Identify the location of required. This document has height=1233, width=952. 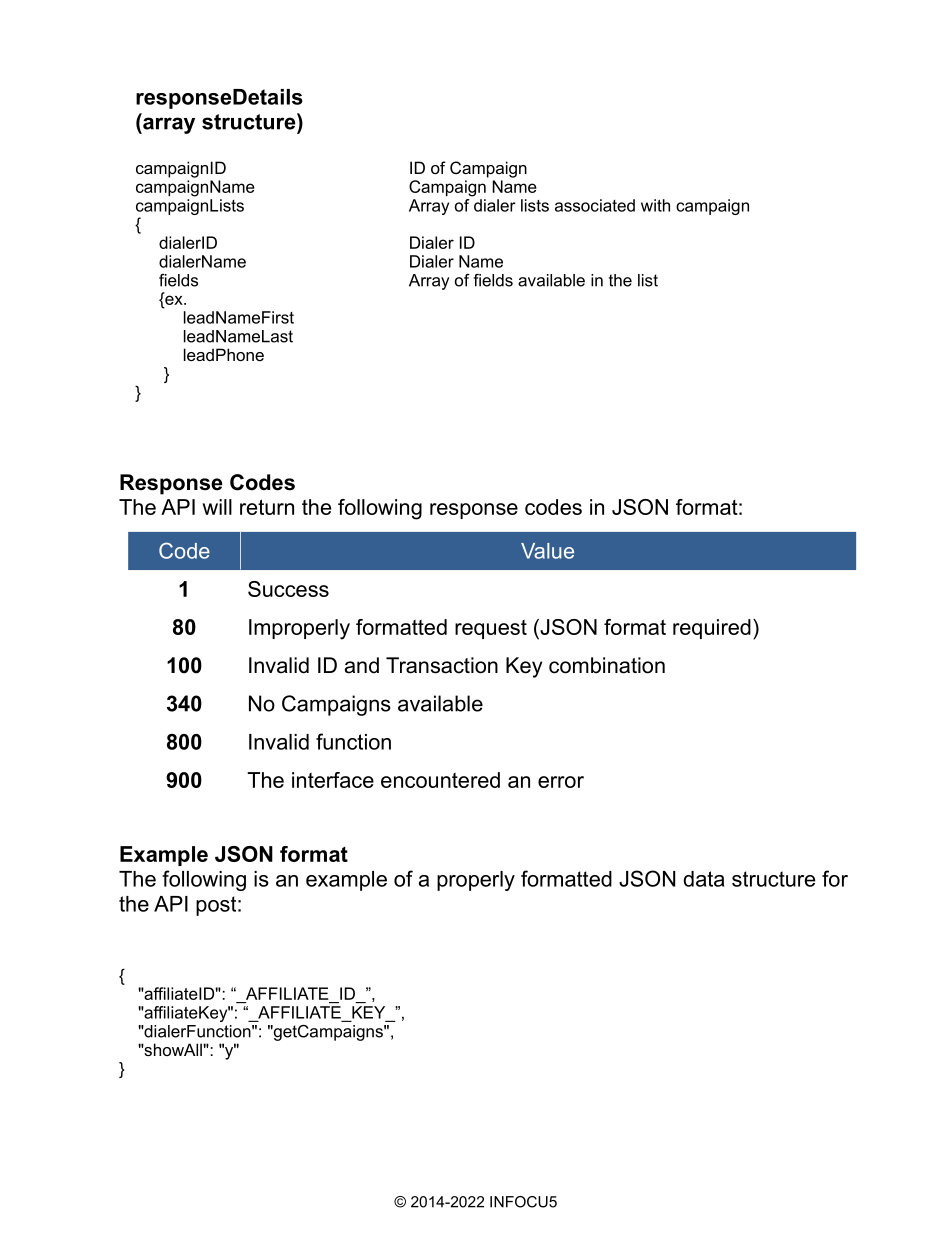
(712, 629).
